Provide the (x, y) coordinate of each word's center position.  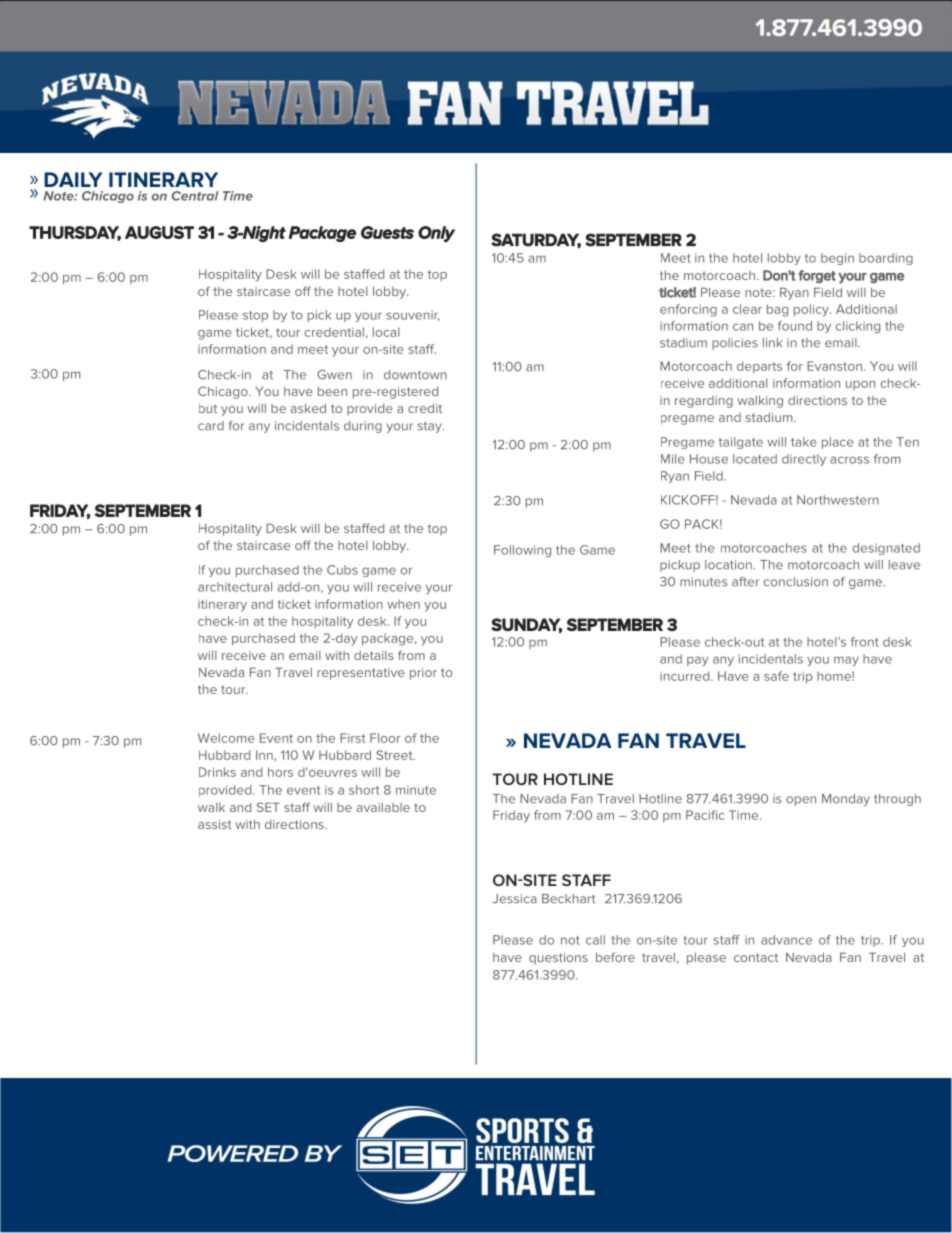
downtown (415, 375)
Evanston (834, 366)
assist (215, 824)
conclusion (796, 582)
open (801, 801)
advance (786, 940)
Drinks (217, 772)
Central (195, 196)
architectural (235, 587)
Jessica (515, 899)
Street (395, 755)
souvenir (413, 315)
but (208, 408)
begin (837, 259)
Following (522, 551)
